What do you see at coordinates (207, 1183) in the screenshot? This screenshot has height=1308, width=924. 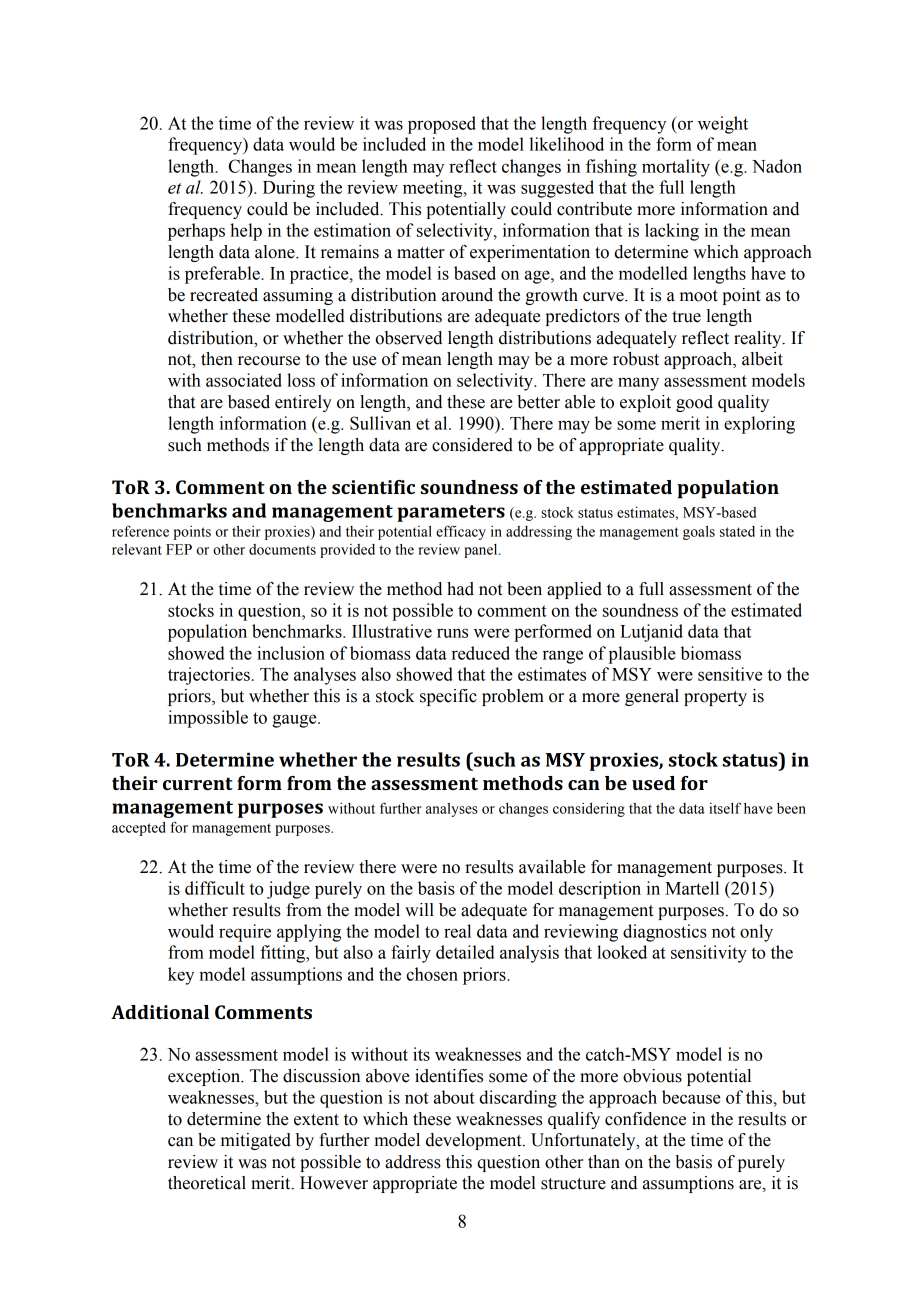 I see `theoretical` at bounding box center [207, 1183].
